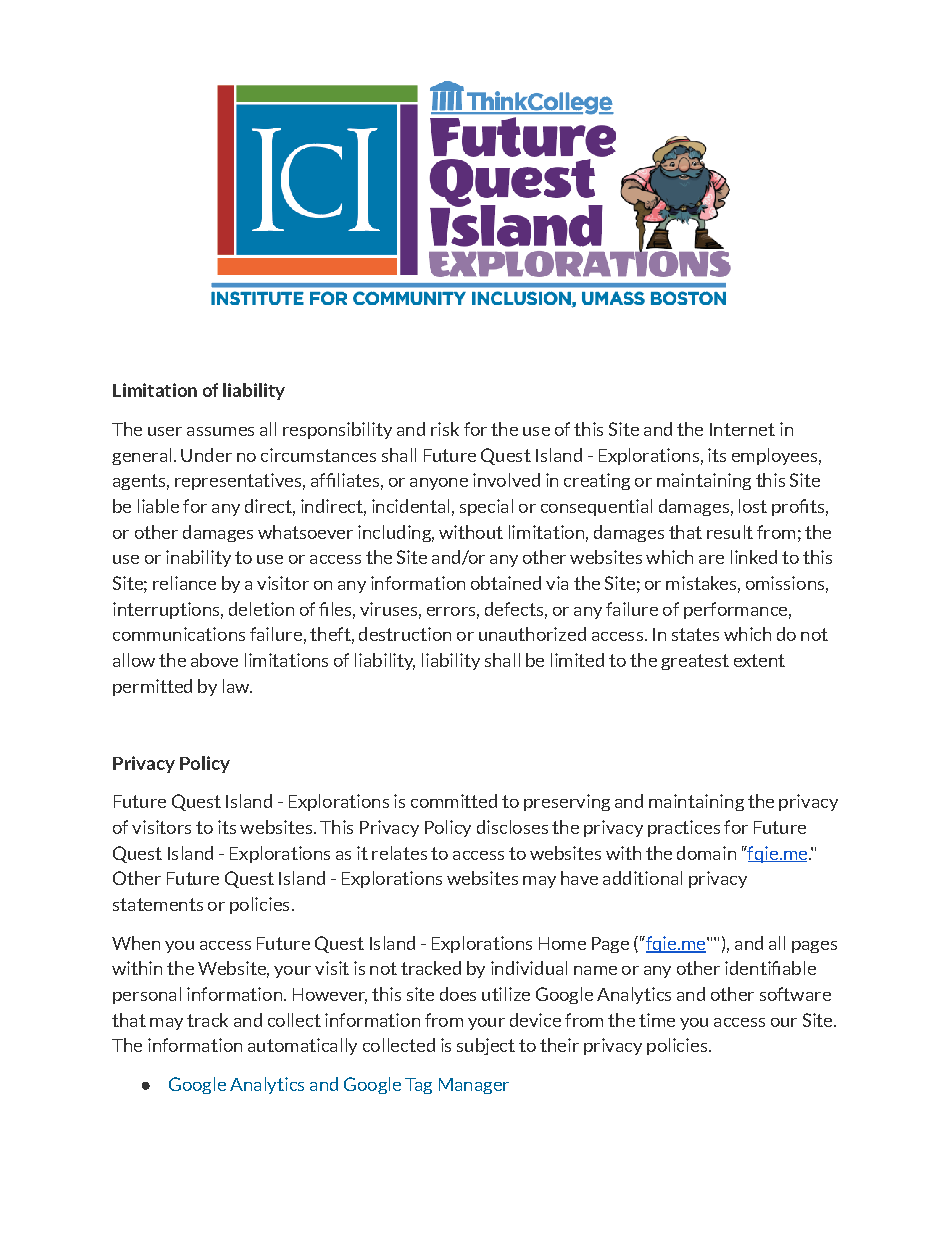 The image size is (952, 1233). What do you see at coordinates (158, 904) in the page?
I see `statements` at bounding box center [158, 904].
